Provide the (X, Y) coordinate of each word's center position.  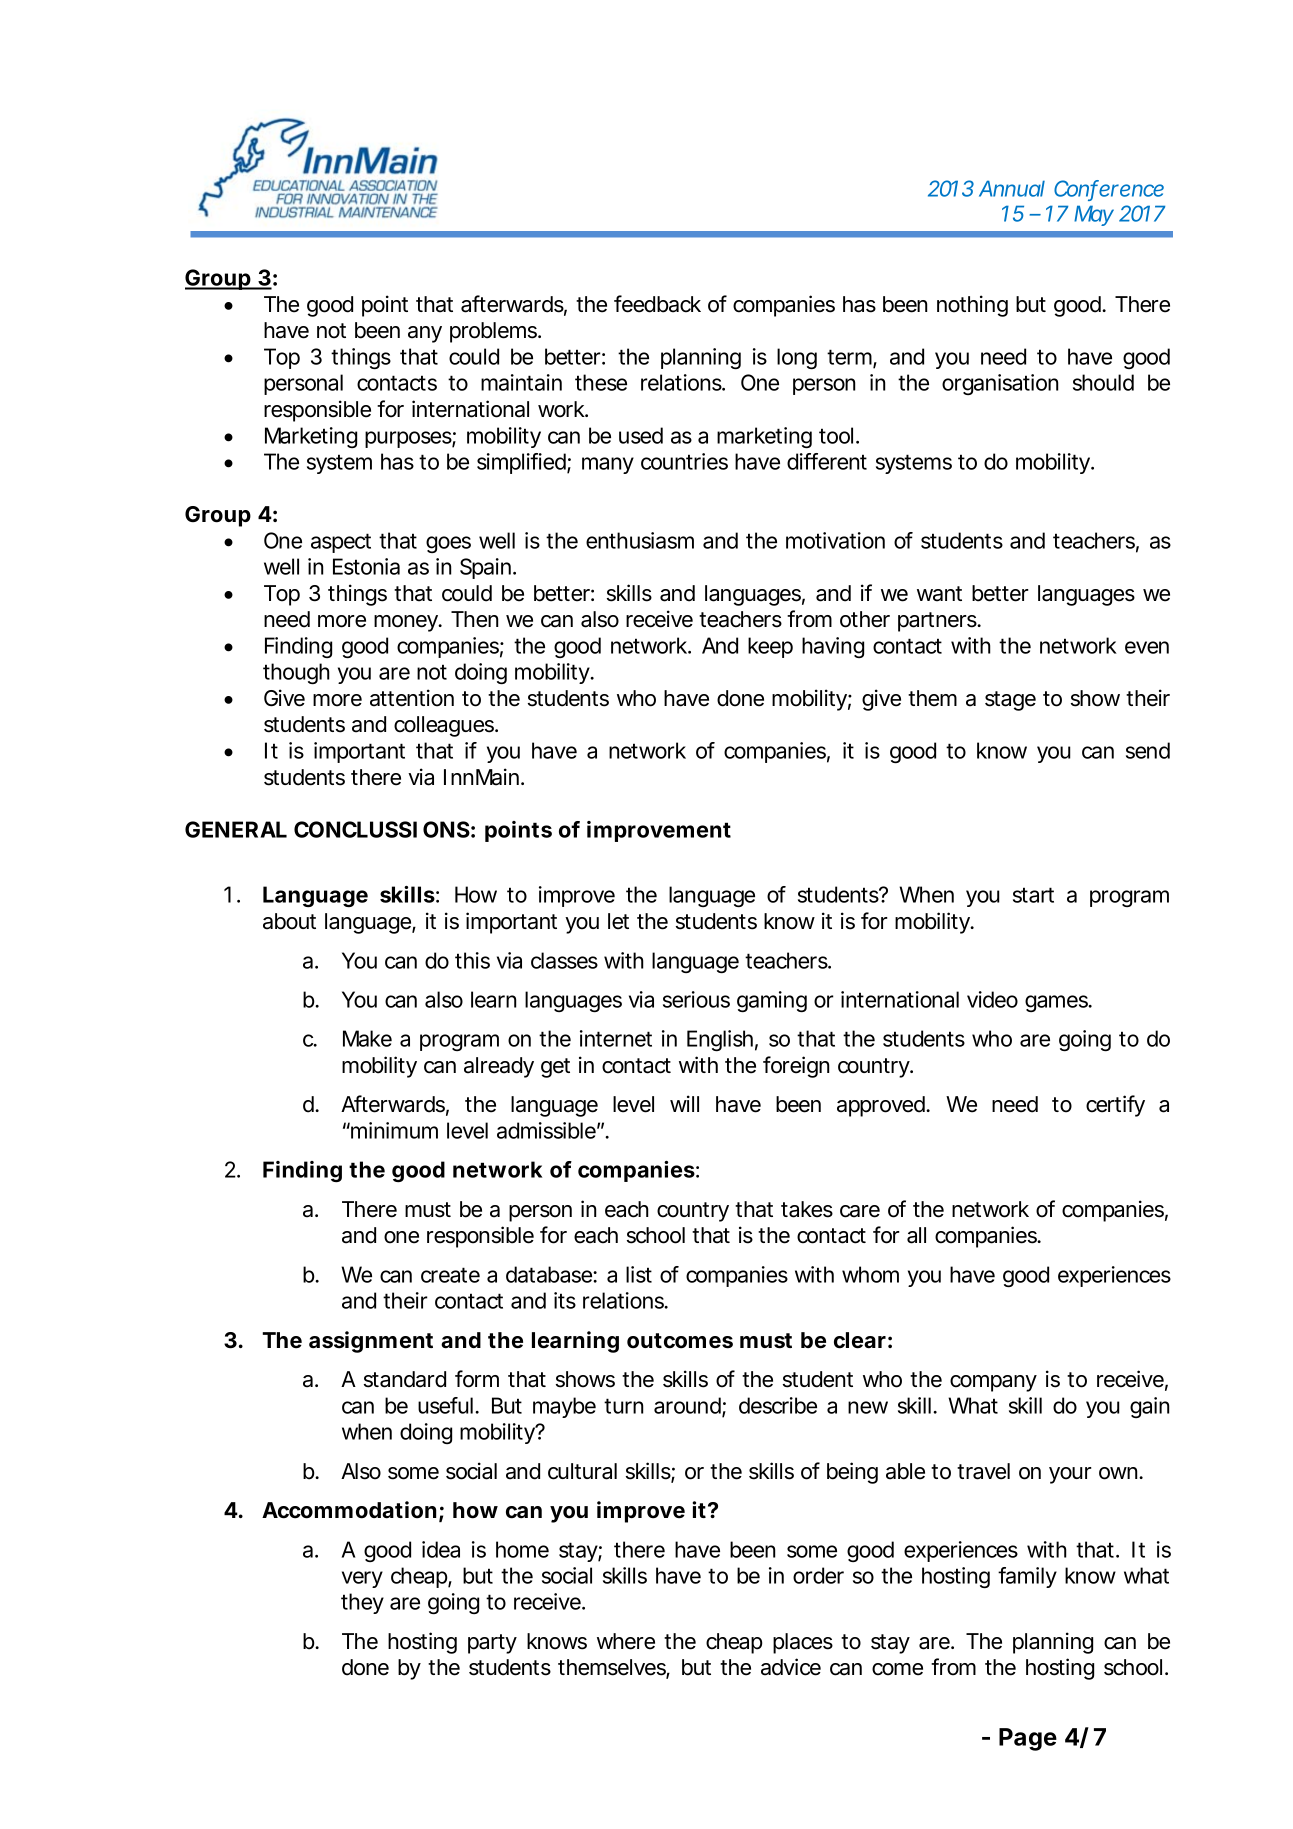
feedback (657, 304)
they (362, 1603)
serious (696, 999)
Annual (1012, 188)
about (289, 921)
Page (1028, 1739)
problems (494, 332)
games (1057, 1003)
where (626, 1641)
